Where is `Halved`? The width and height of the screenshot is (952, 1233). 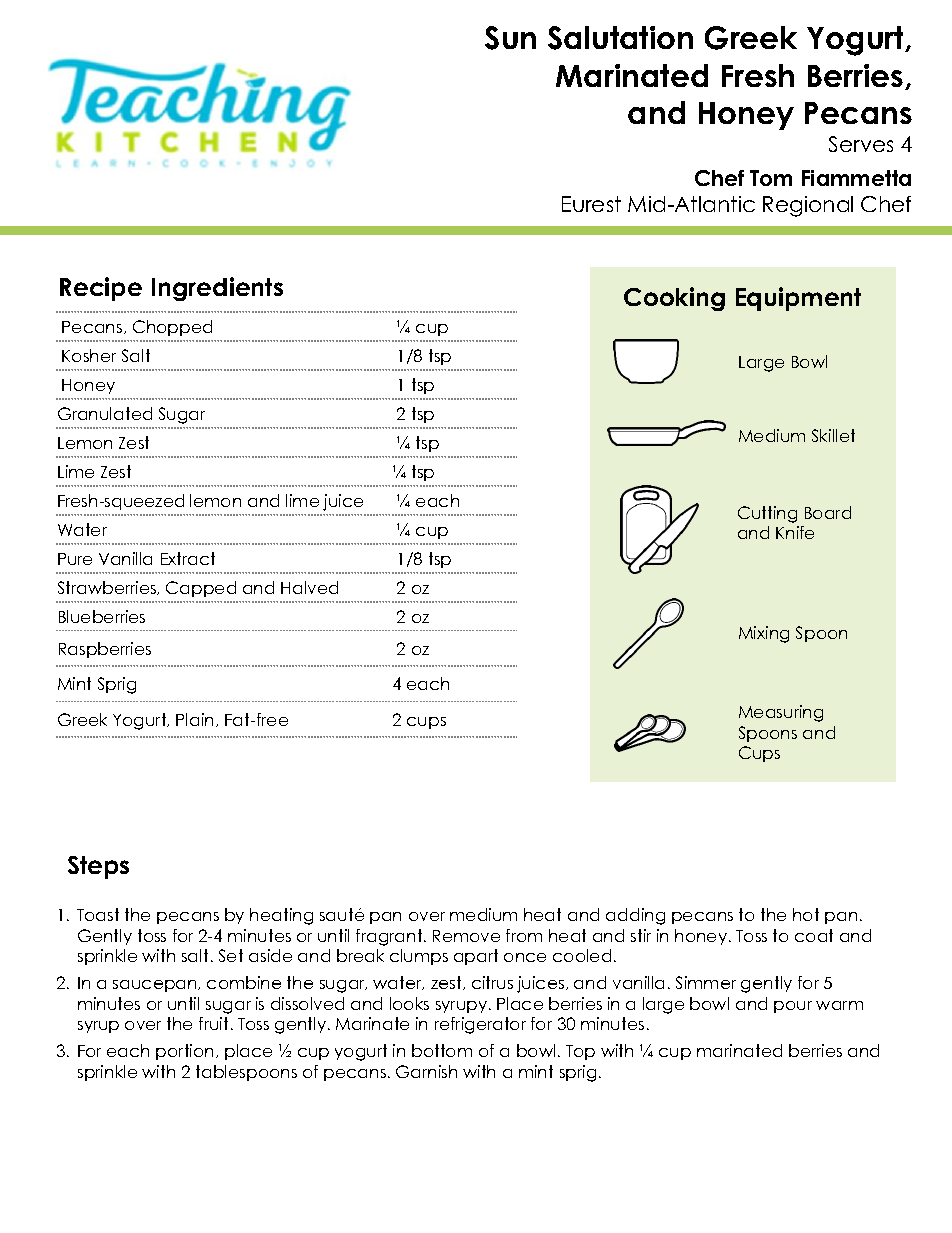 Halved is located at coordinates (309, 587).
